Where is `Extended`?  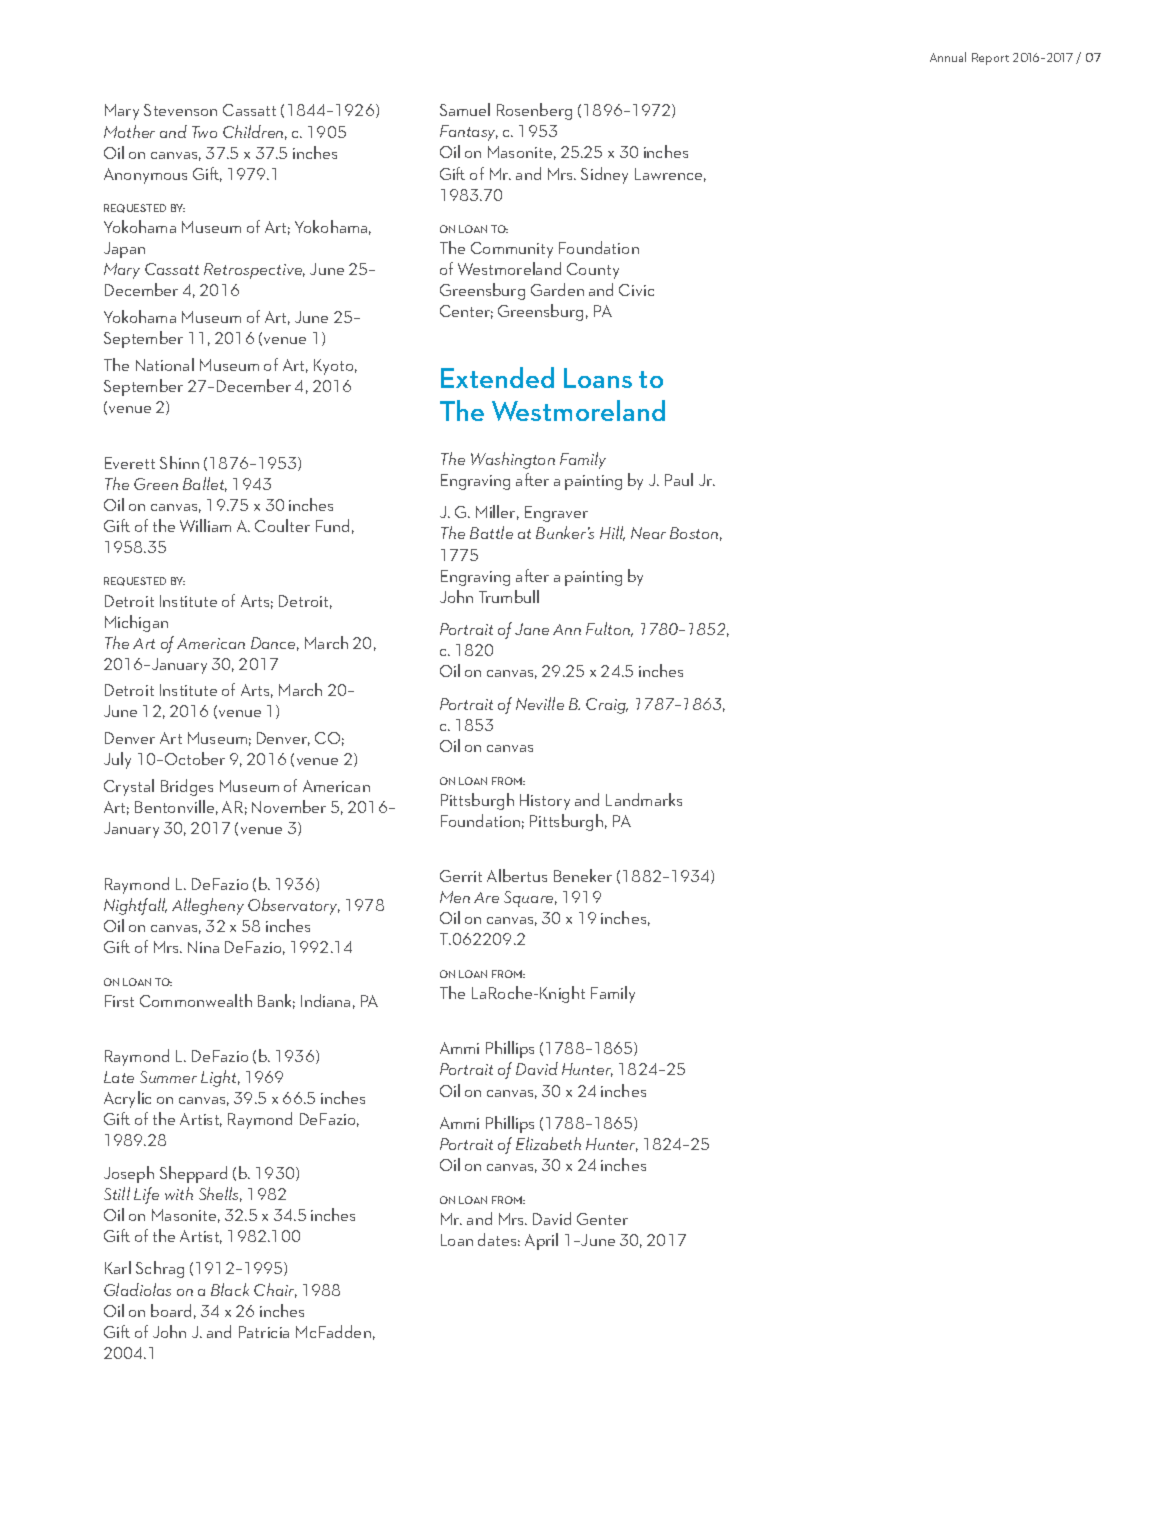
Extended is located at coordinates (497, 377).
